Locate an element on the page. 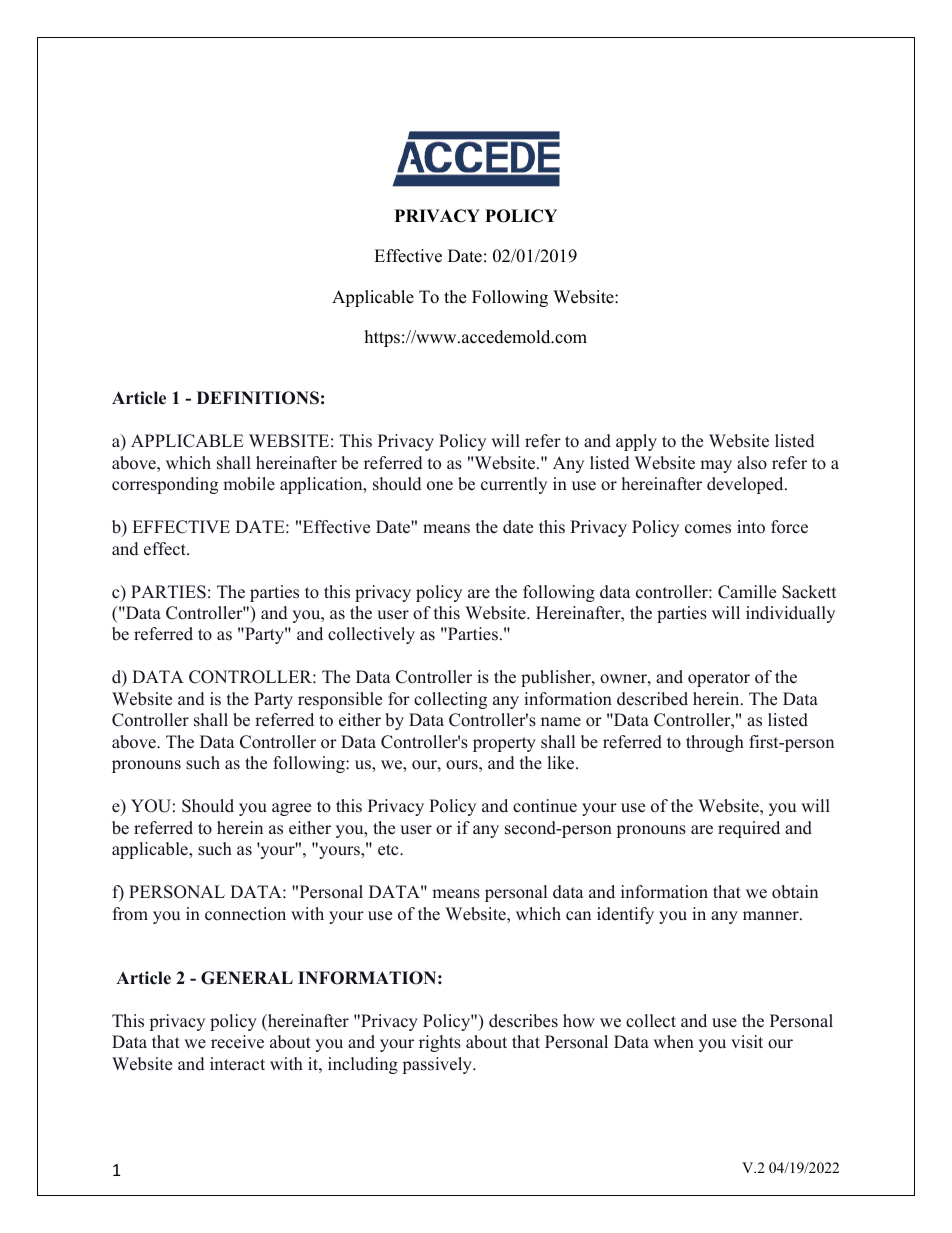  receive is located at coordinates (237, 1042).
